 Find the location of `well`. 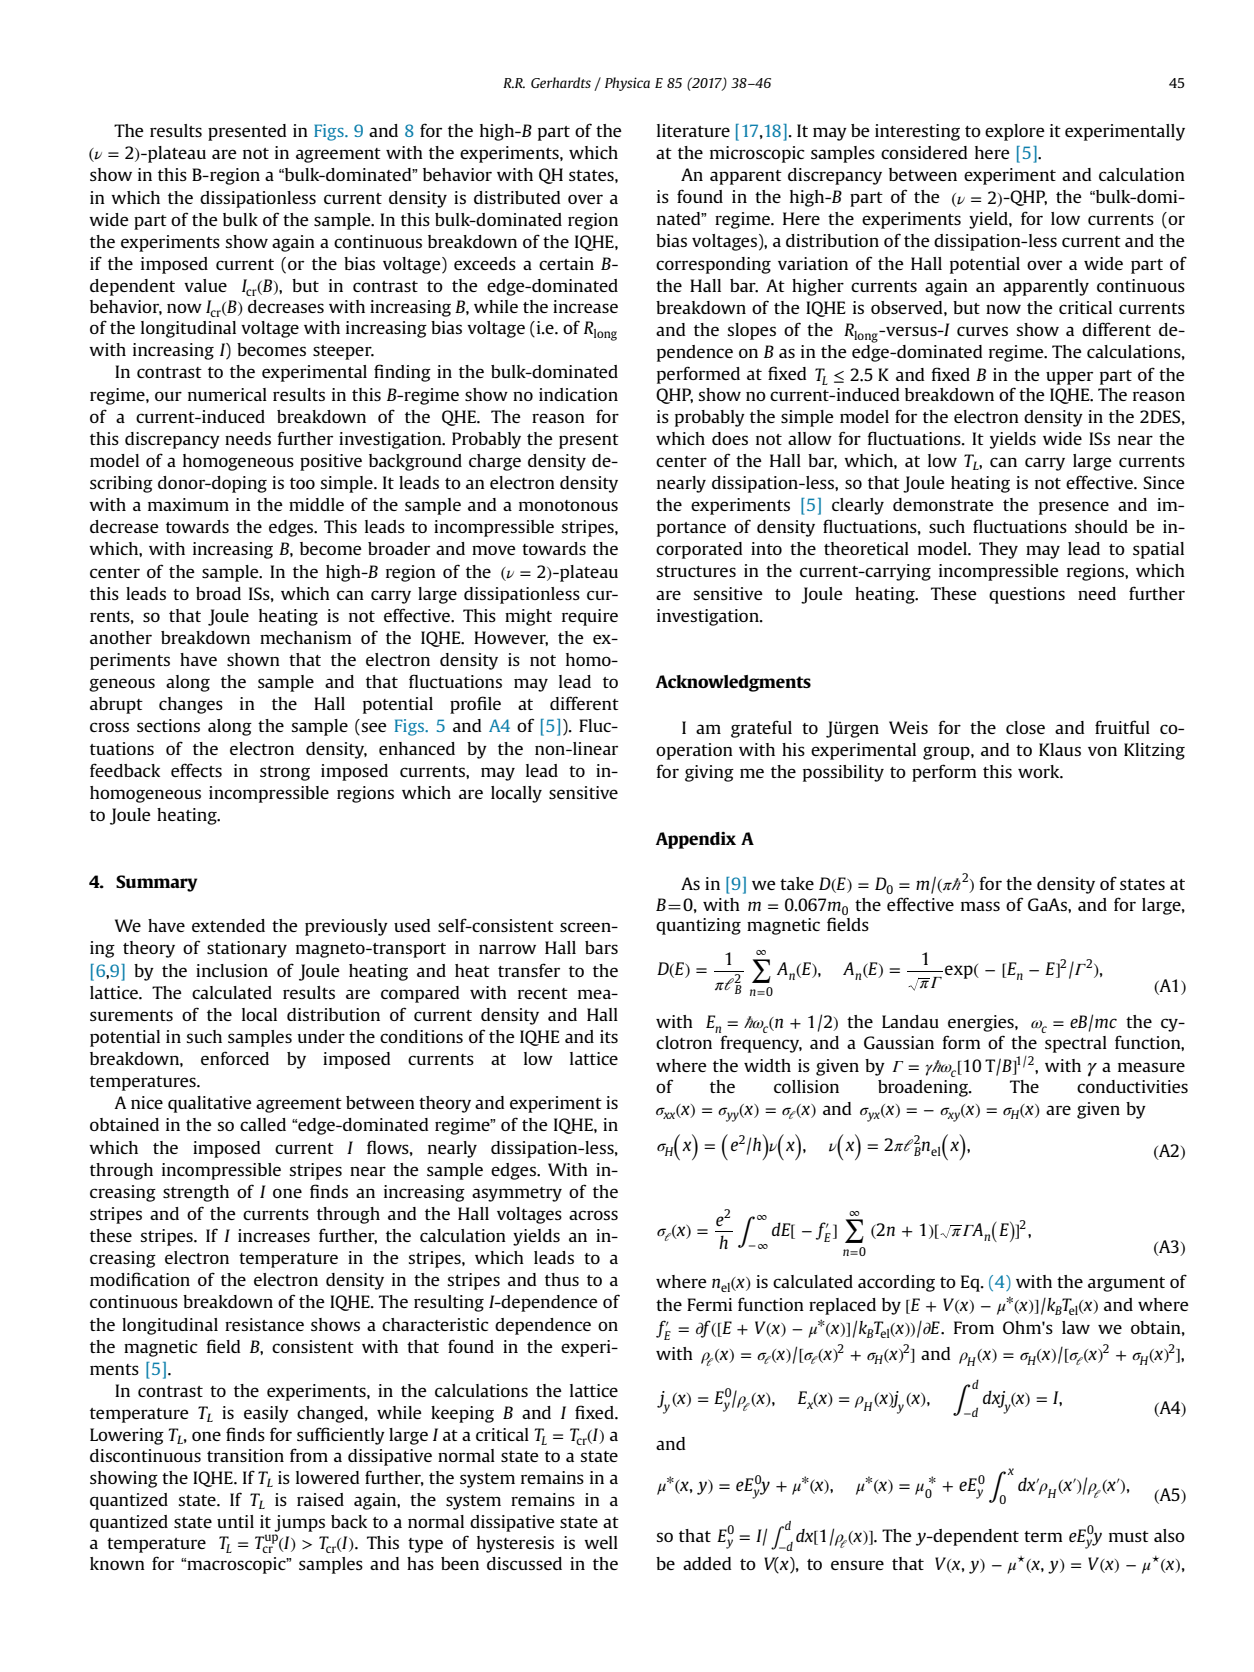

well is located at coordinates (601, 1542).
